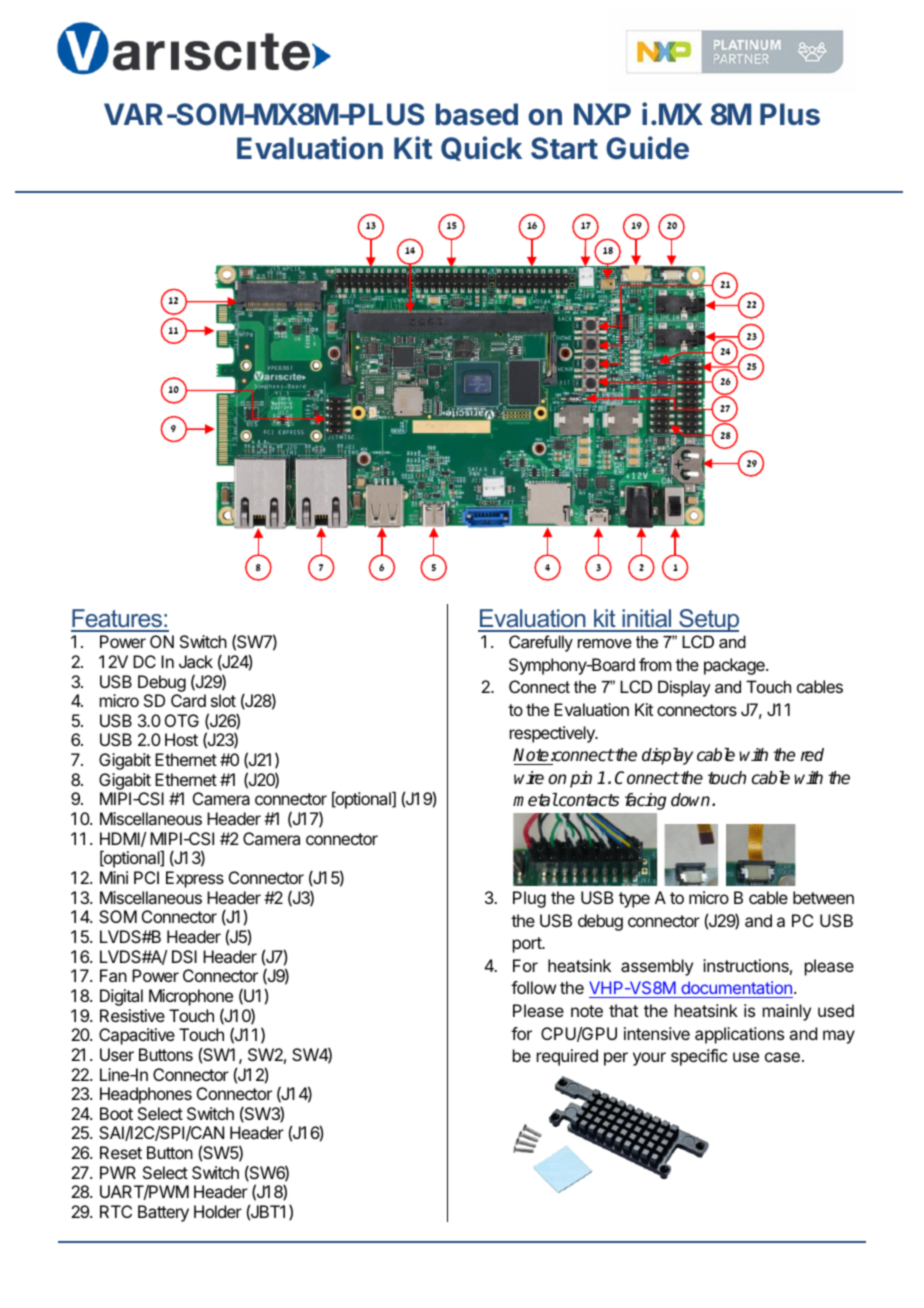 Image resolution: width=924 pixels, height=1308 pixels. I want to click on package, so click(735, 666).
